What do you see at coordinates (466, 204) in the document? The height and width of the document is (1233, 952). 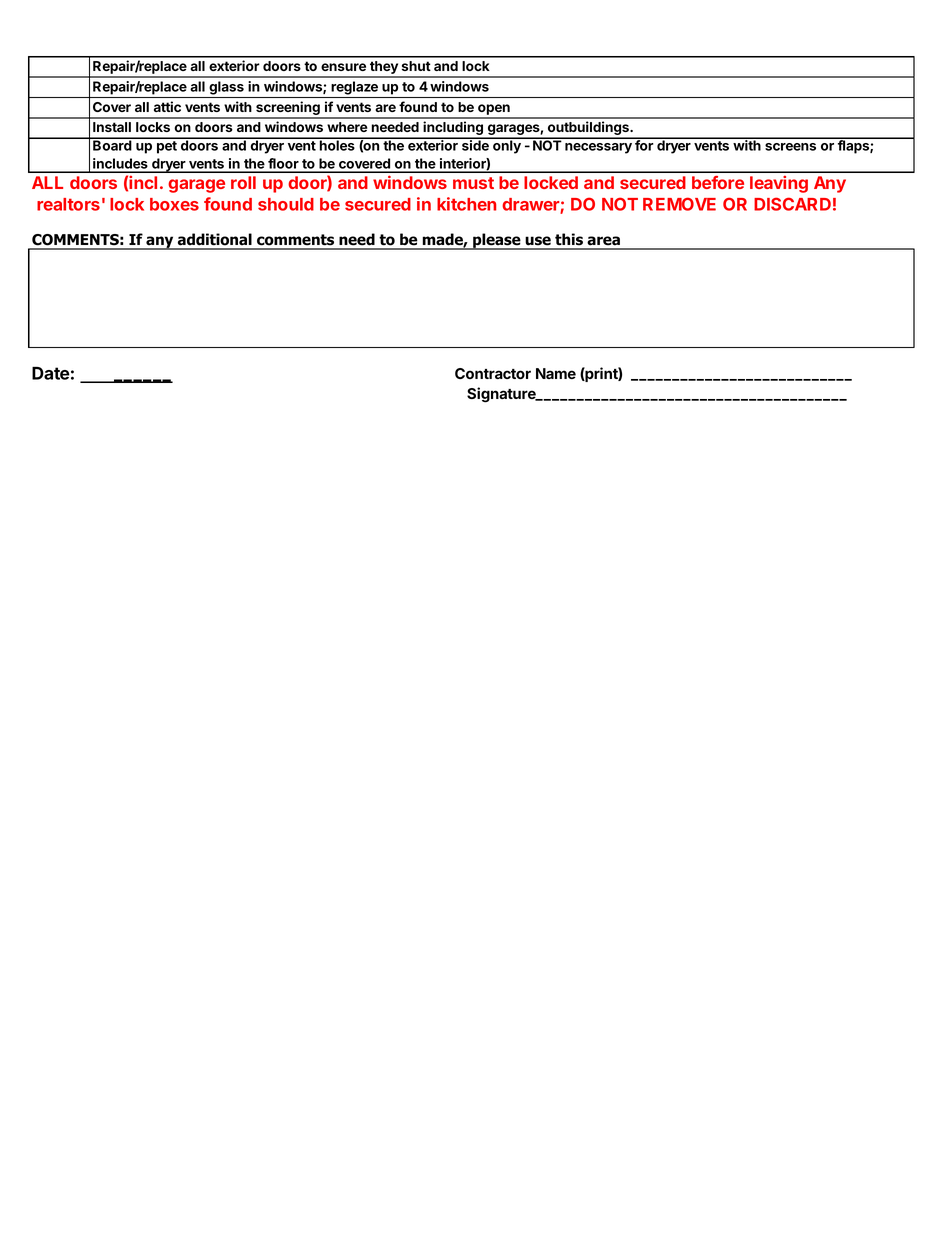 I see `kitchen` at bounding box center [466, 204].
